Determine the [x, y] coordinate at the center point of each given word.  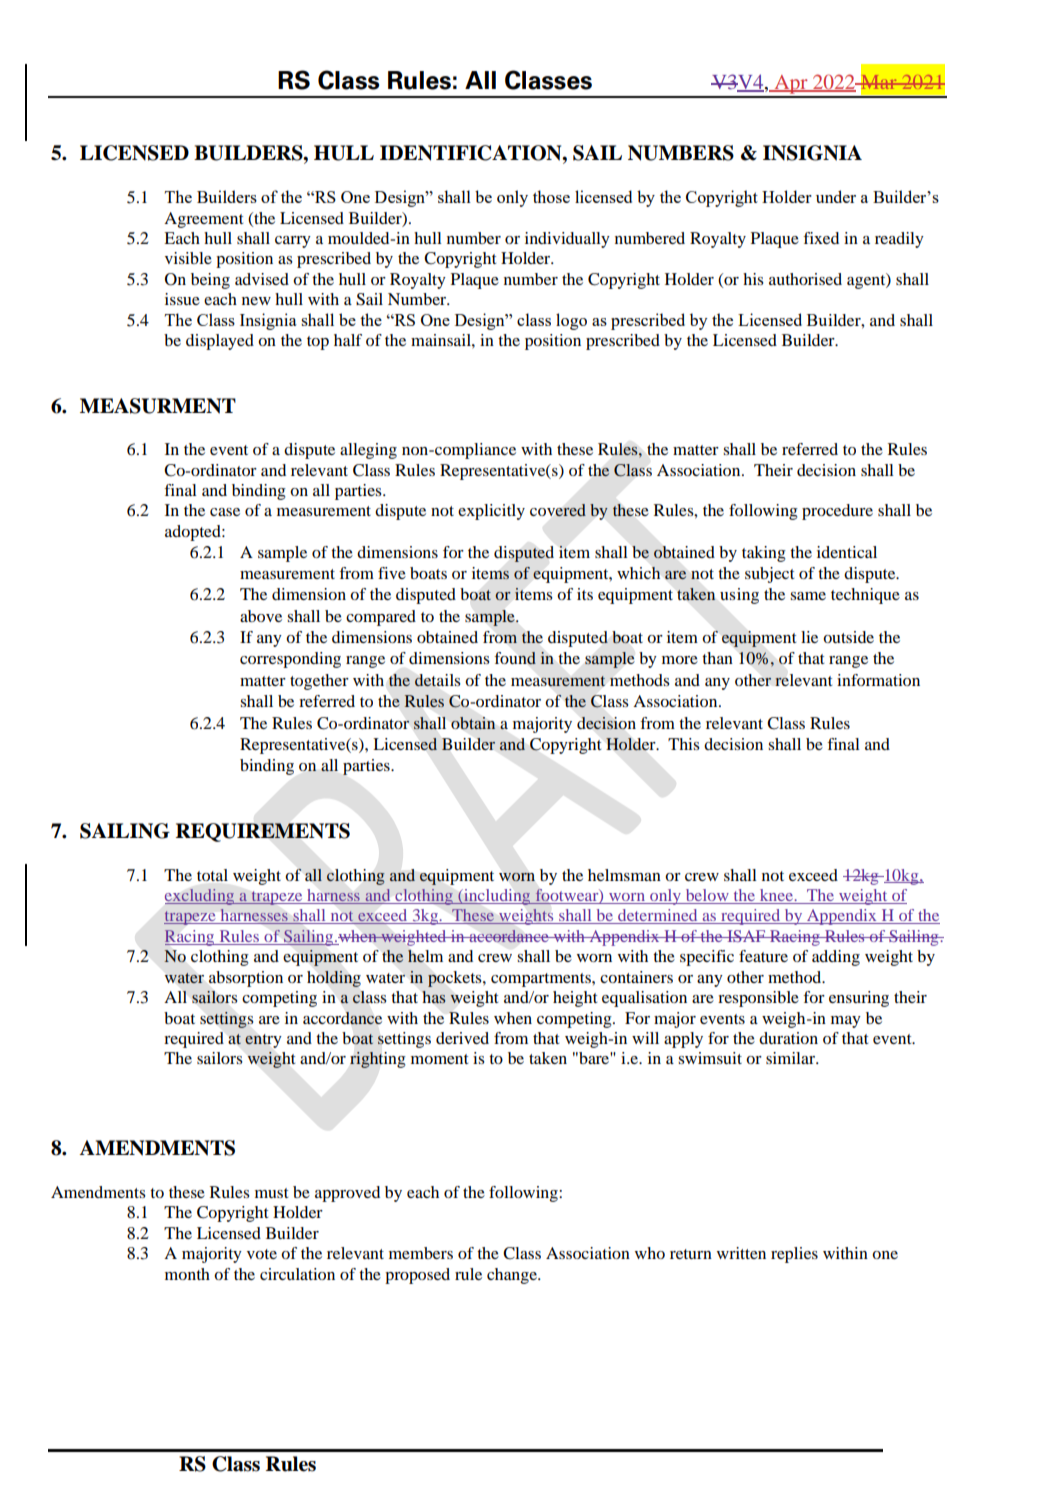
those [551, 196]
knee [777, 895]
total [212, 875]
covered [558, 510]
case [225, 512]
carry [293, 242]
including [497, 897]
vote [262, 1254]
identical [847, 552]
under [836, 196]
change [513, 1276]
